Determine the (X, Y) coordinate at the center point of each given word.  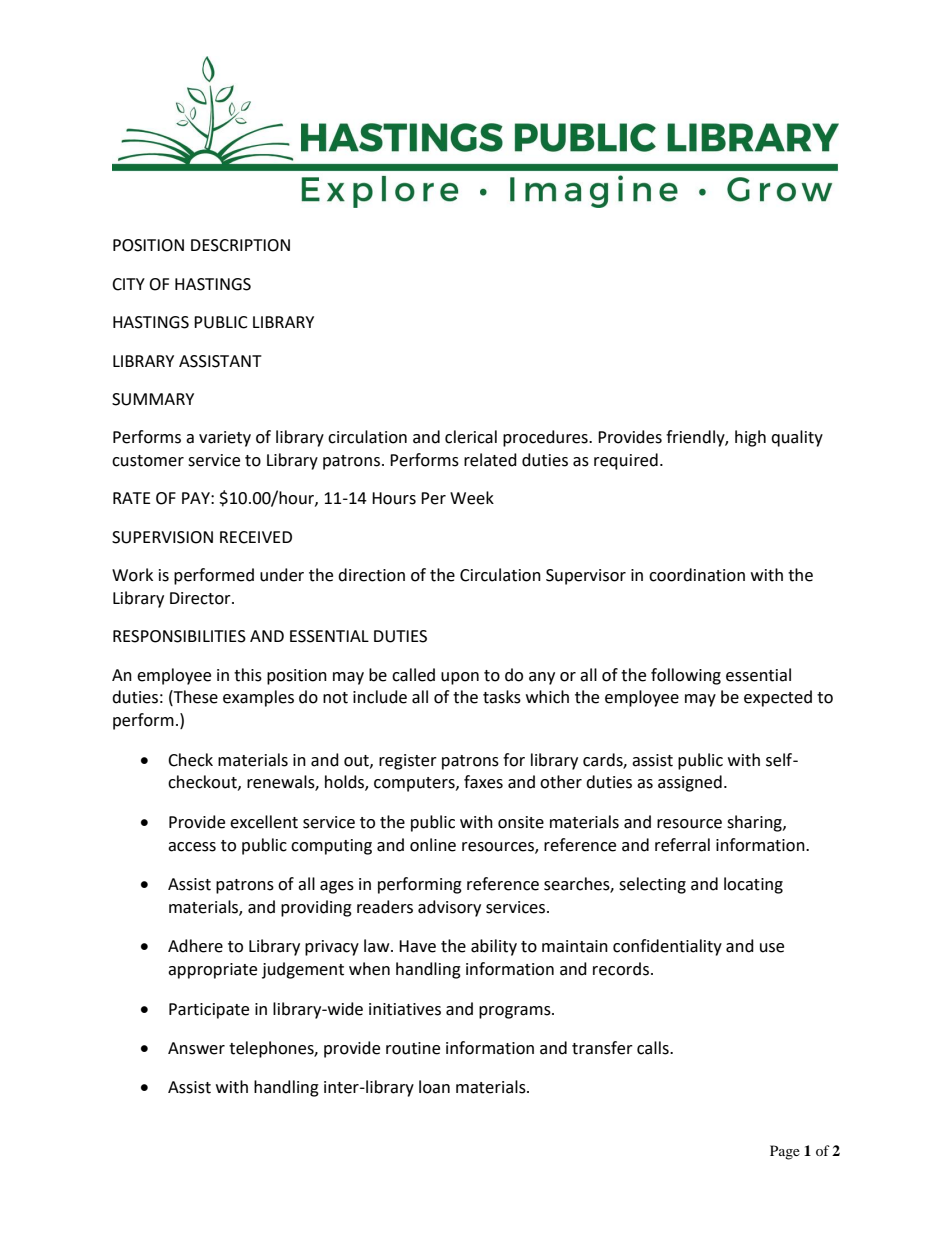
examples (258, 698)
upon (460, 678)
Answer (196, 1048)
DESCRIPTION (240, 245)
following (686, 676)
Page (785, 1152)
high (750, 438)
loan (434, 1087)
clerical (471, 437)
